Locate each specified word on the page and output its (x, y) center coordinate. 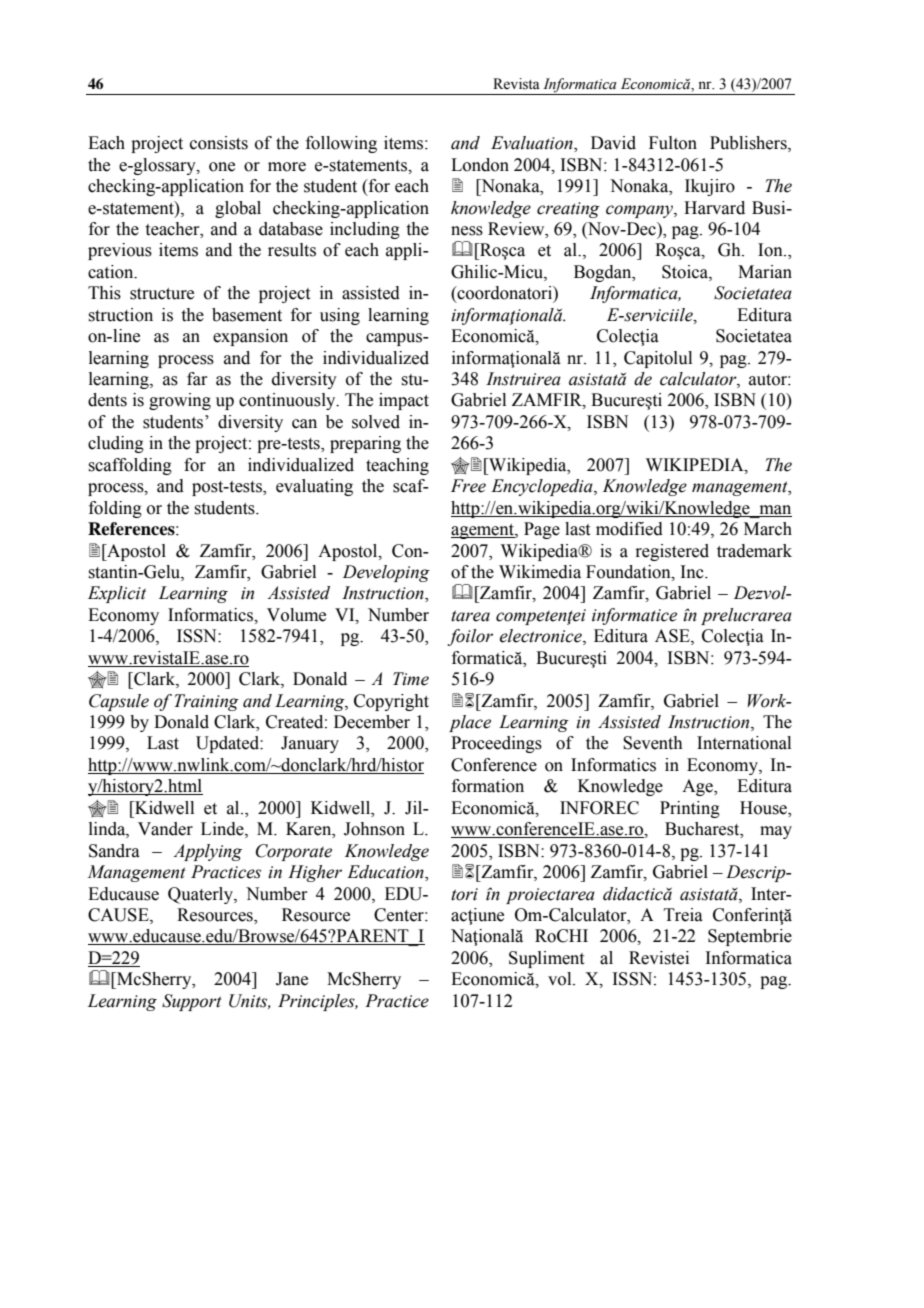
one (222, 167)
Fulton (673, 143)
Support (192, 1002)
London (480, 165)
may (776, 832)
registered (672, 552)
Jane (292, 979)
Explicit (117, 594)
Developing (386, 573)
